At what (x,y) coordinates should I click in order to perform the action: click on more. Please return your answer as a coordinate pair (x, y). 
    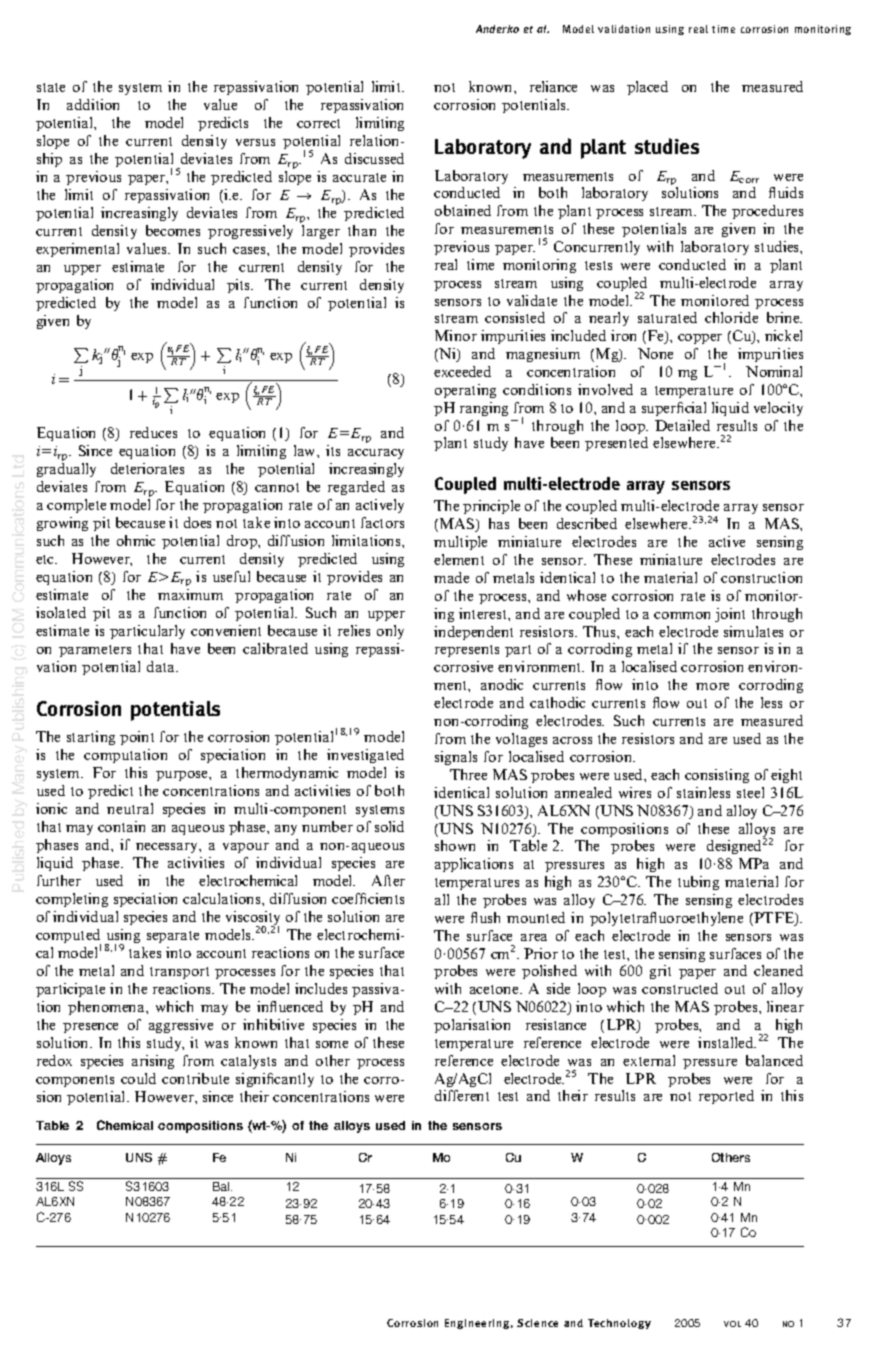
    Looking at the image, I should click on (712, 686).
